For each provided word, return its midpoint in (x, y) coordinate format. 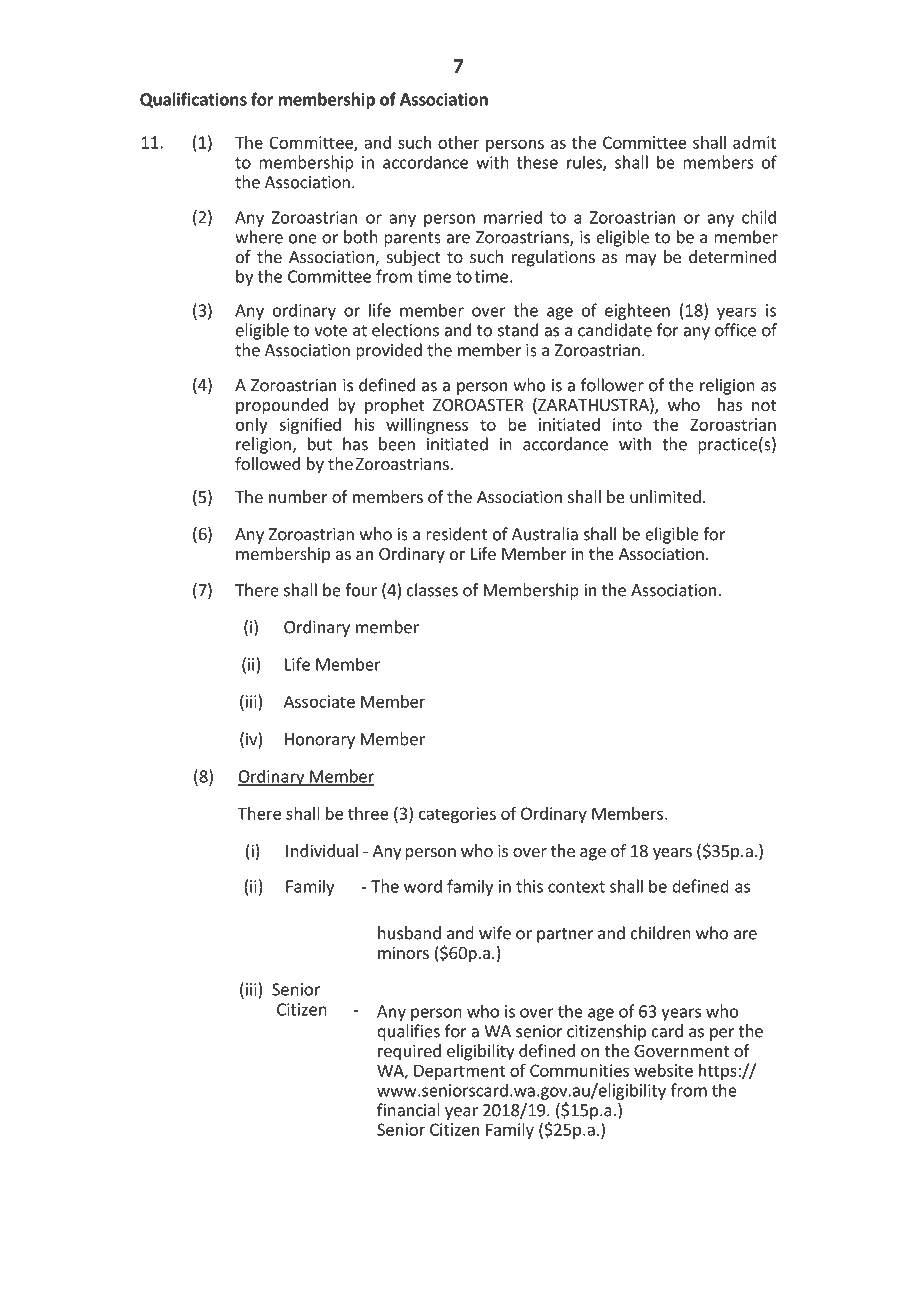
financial (408, 1110)
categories (457, 815)
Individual (322, 850)
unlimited (665, 496)
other (458, 142)
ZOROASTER (478, 405)
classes (432, 590)
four (361, 590)
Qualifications (193, 100)
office (735, 330)
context (576, 887)
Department (459, 1072)
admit (755, 142)
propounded (282, 406)
